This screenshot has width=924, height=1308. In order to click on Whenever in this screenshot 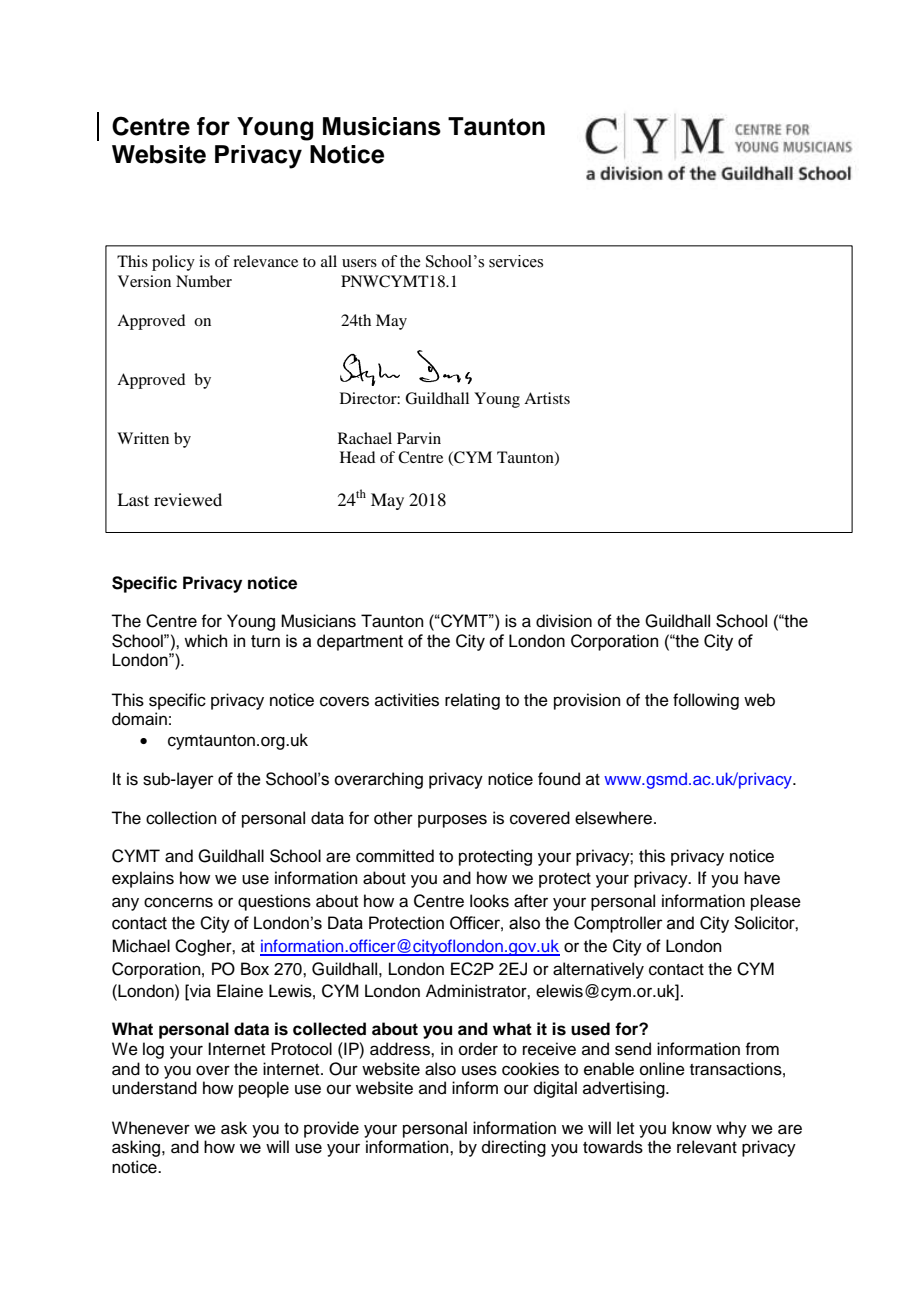, I will do `click(151, 1128)`.
